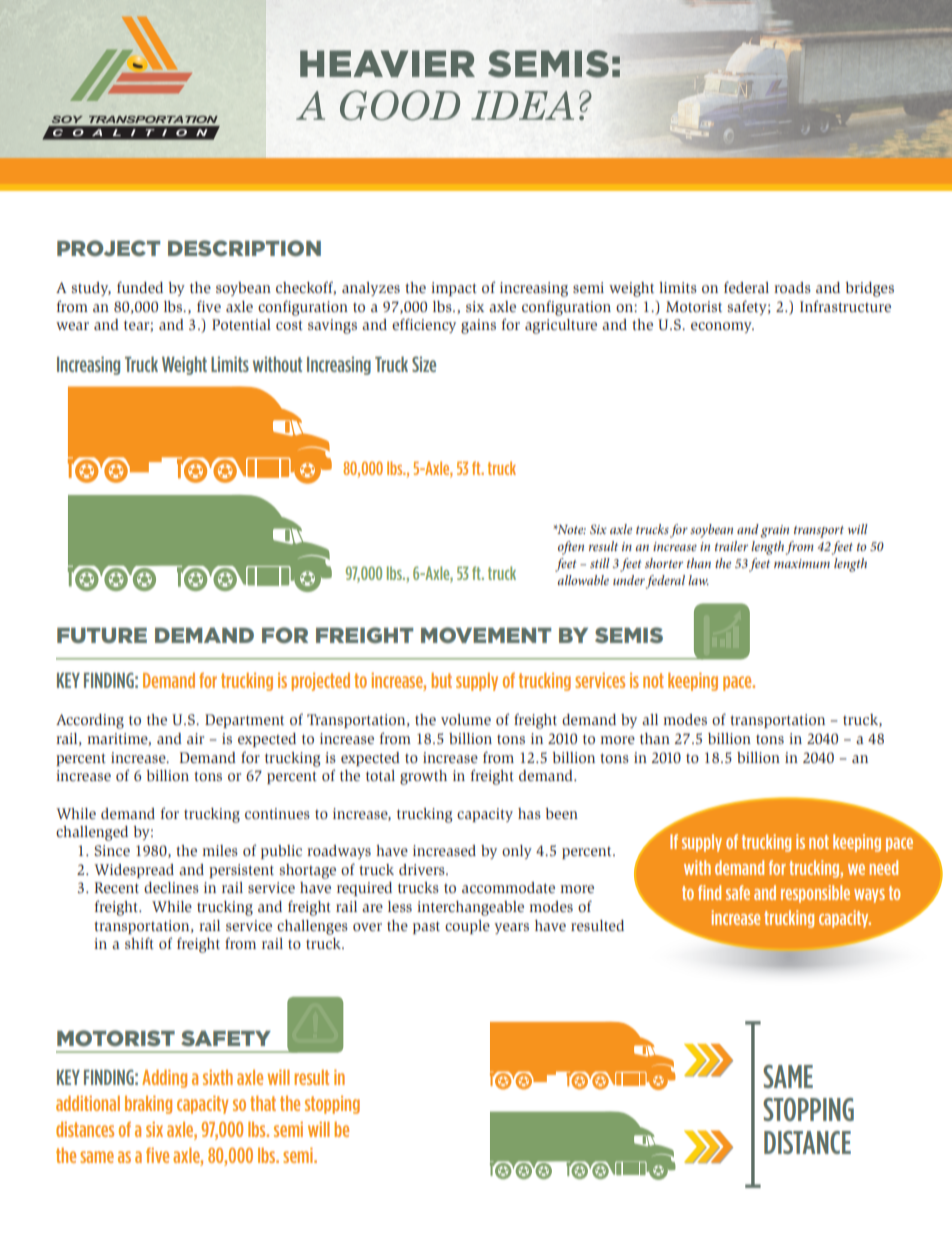  Describe the element at coordinates (387, 63) in the image. I see `HEAVIER` at that location.
